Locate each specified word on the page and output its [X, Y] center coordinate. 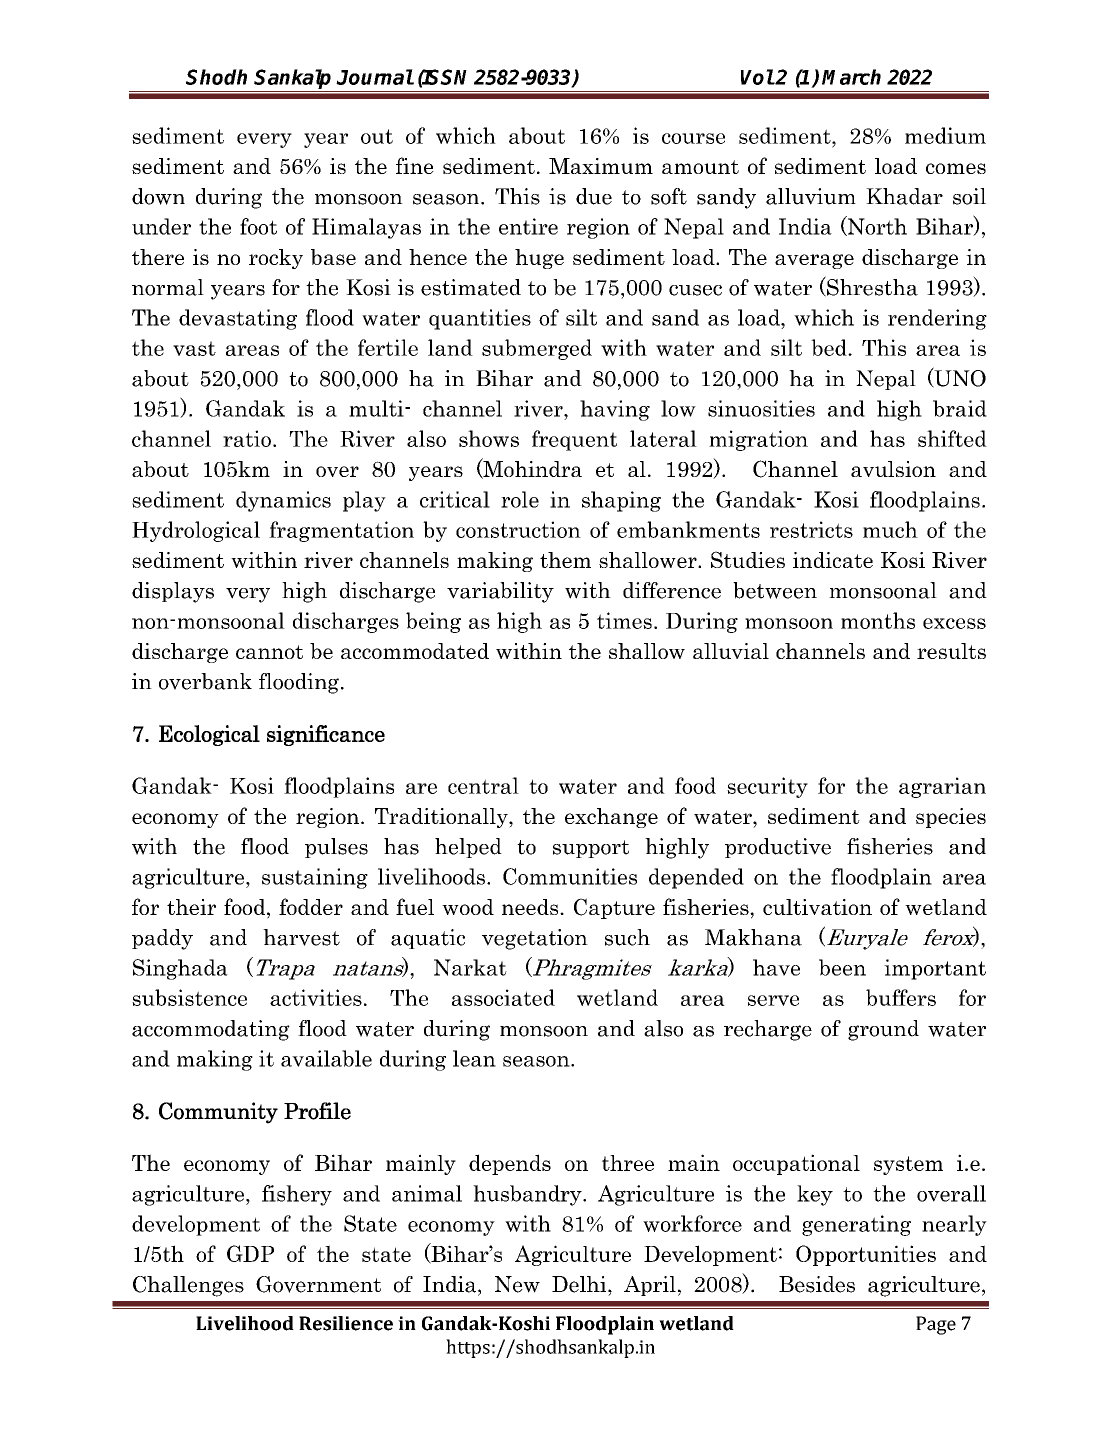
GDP [250, 1253]
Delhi [580, 1284]
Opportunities [866, 1255]
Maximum [601, 166]
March [851, 77]
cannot [269, 652]
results [951, 651]
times [624, 620]
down [158, 196]
